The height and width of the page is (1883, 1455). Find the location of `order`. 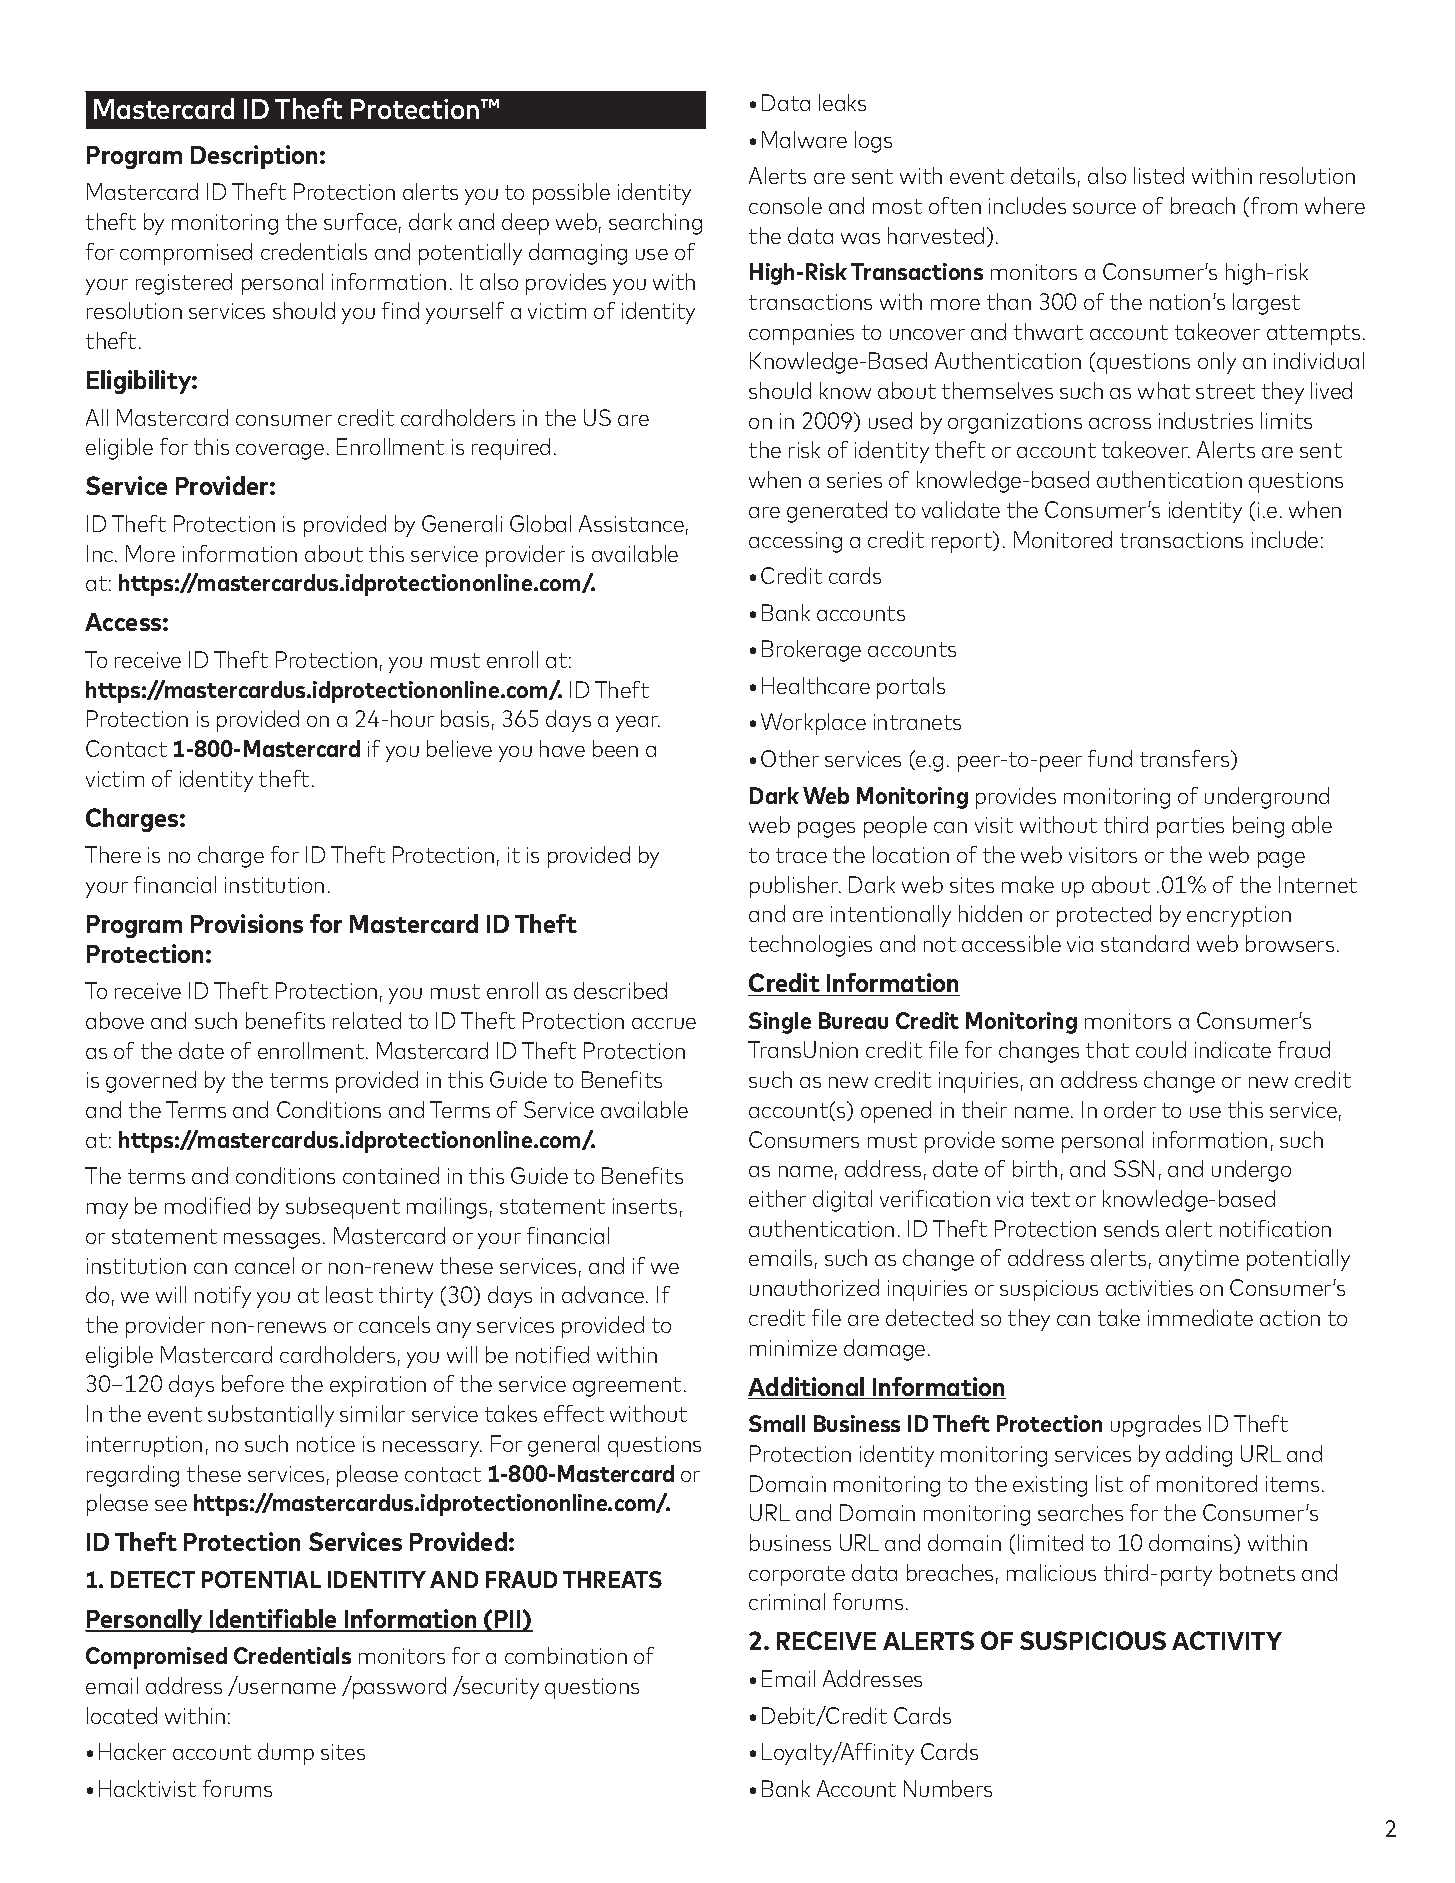

order is located at coordinates (1130, 1109).
